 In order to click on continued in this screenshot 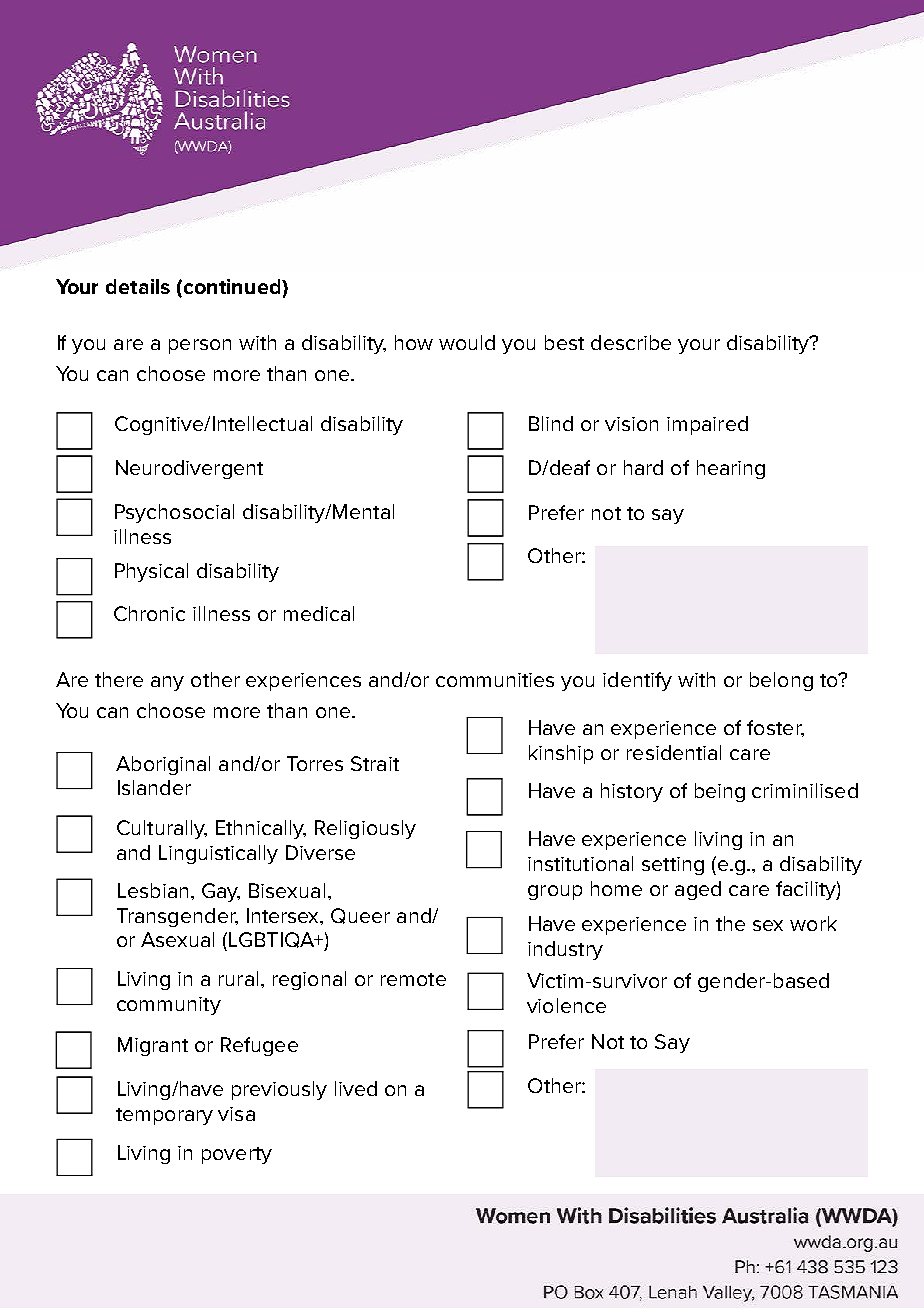, I will do `click(232, 288)`.
